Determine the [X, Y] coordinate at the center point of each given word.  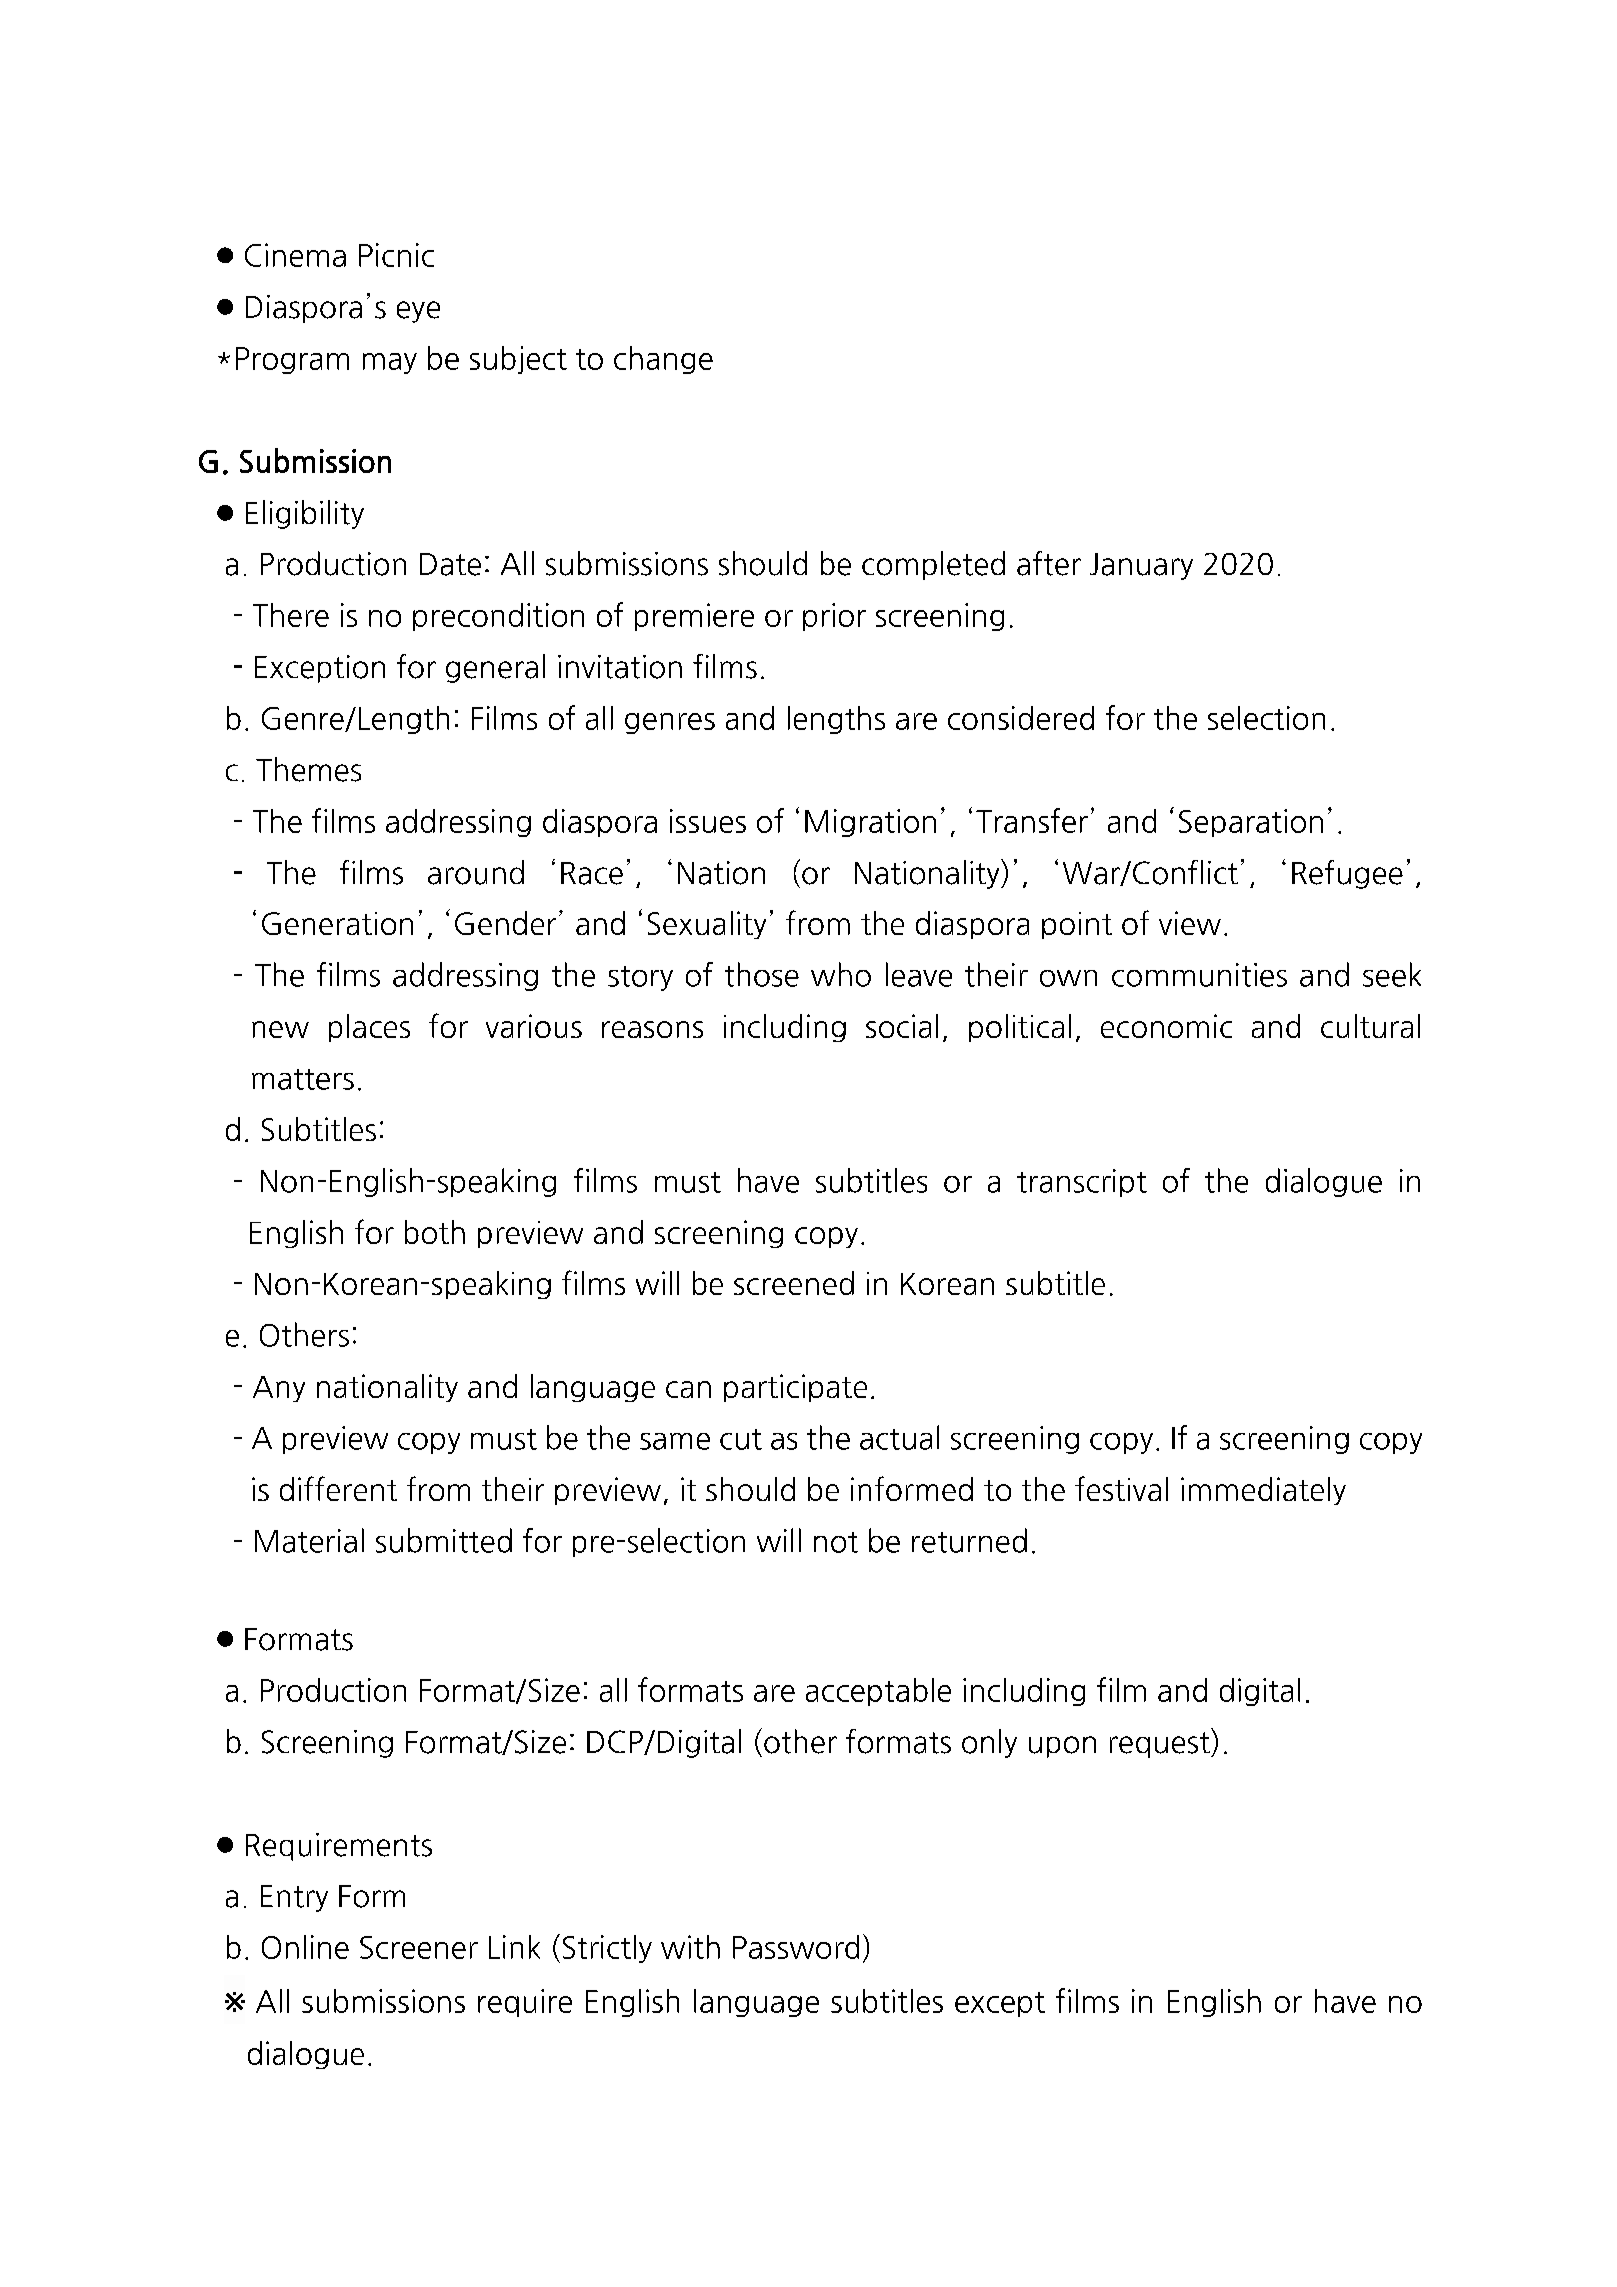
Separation [1251, 823]
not [836, 1542]
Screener [419, 1947]
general [495, 668]
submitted [444, 1540]
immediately [1263, 1491]
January [1141, 566]
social [902, 1026]
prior [834, 617]
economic [1166, 1026]
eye [418, 312]
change [663, 360]
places [369, 1028]
